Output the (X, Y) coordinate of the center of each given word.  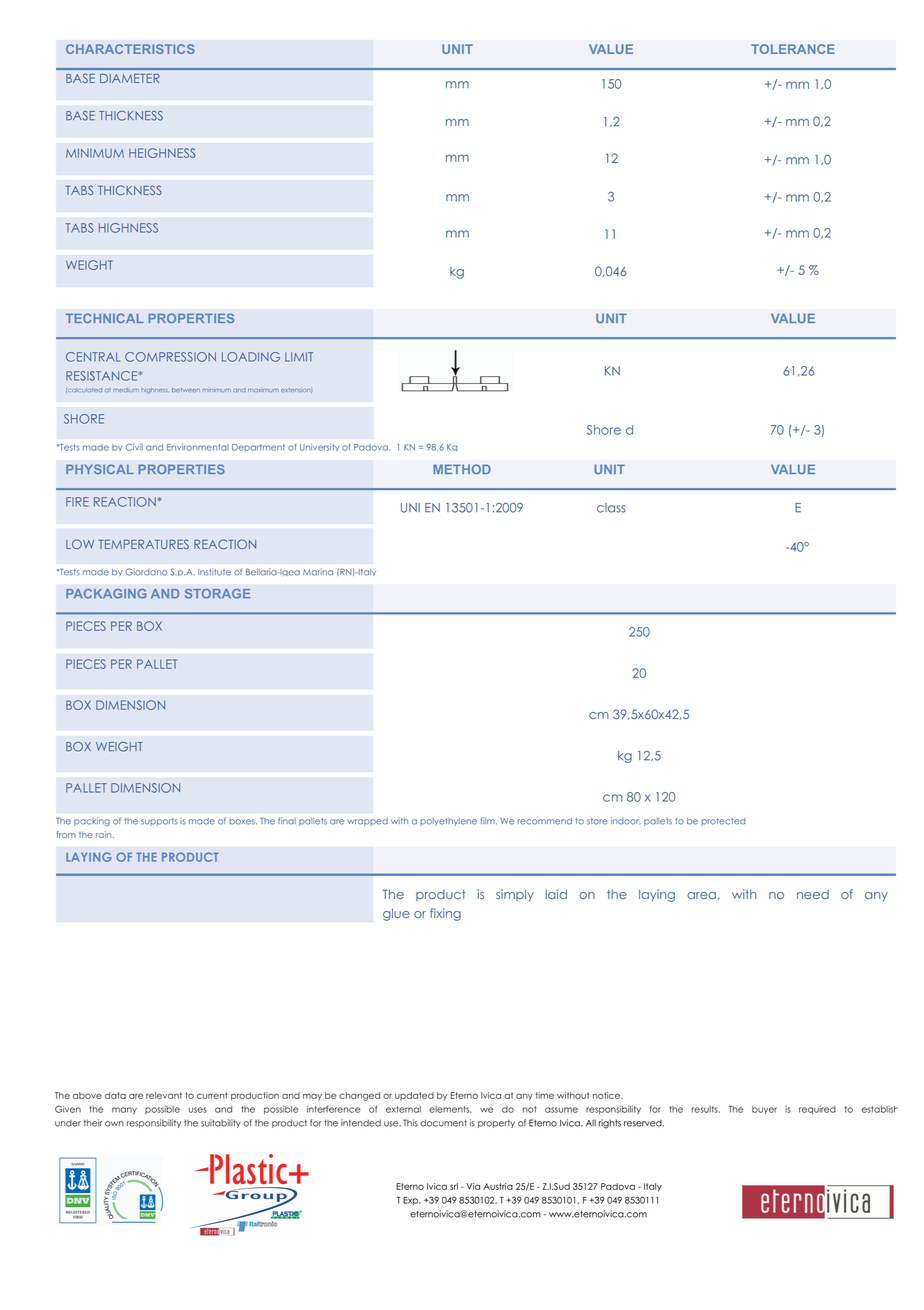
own (114, 1124)
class (611, 508)
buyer (764, 1110)
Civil (134, 447)
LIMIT (299, 357)
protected (723, 822)
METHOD (462, 469)
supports (159, 822)
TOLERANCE (793, 49)
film (488, 820)
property (496, 1124)
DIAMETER (130, 78)
